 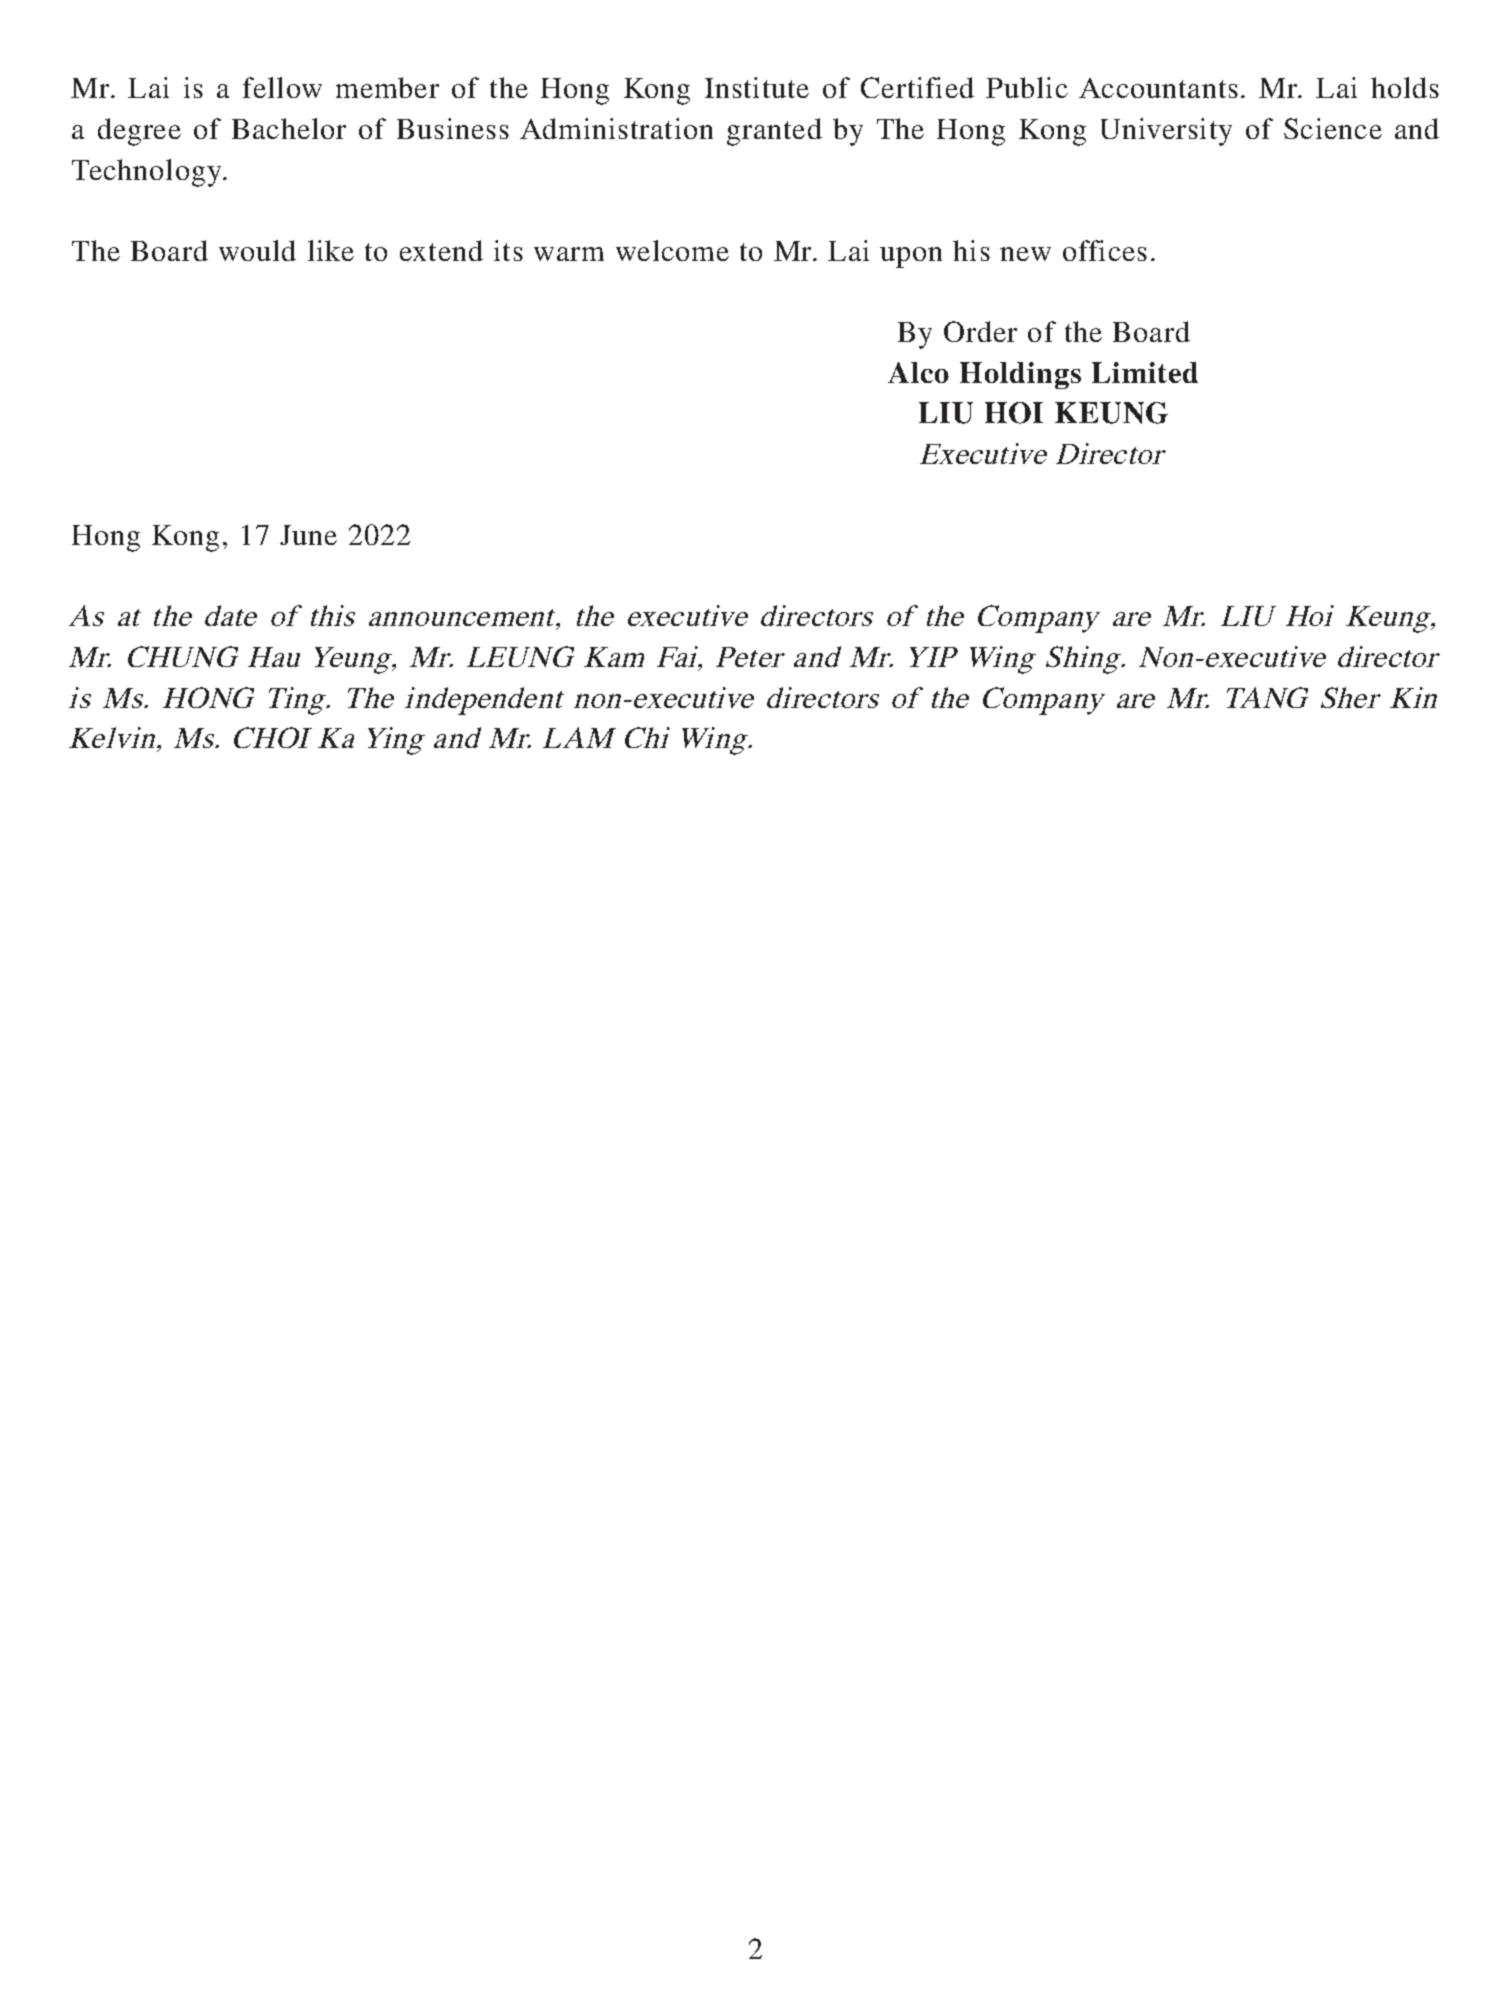 What do you see at coordinates (1105, 250) in the screenshot?
I see `offices` at bounding box center [1105, 250].
